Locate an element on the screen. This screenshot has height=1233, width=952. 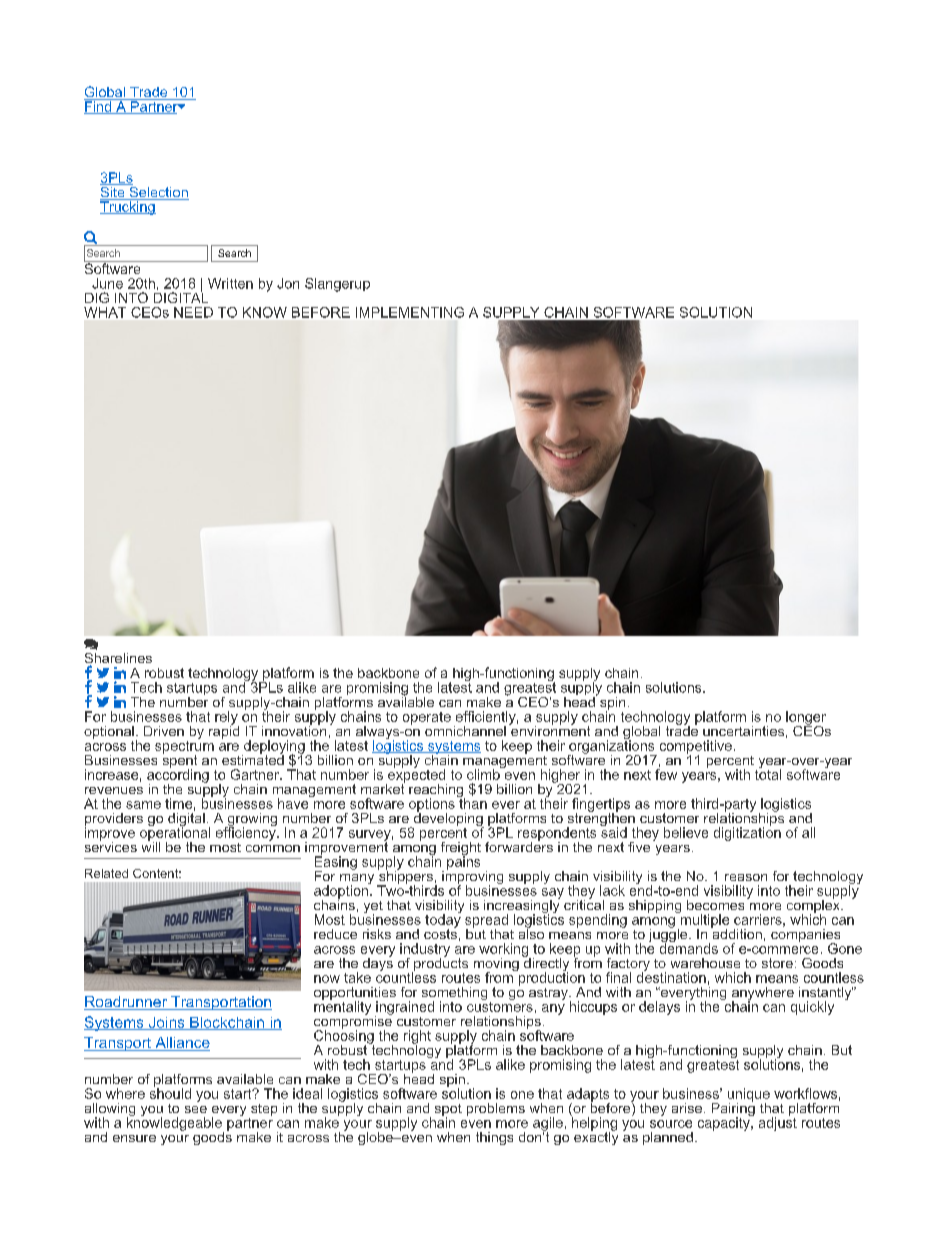
omnichannel is located at coordinates (465, 731).
